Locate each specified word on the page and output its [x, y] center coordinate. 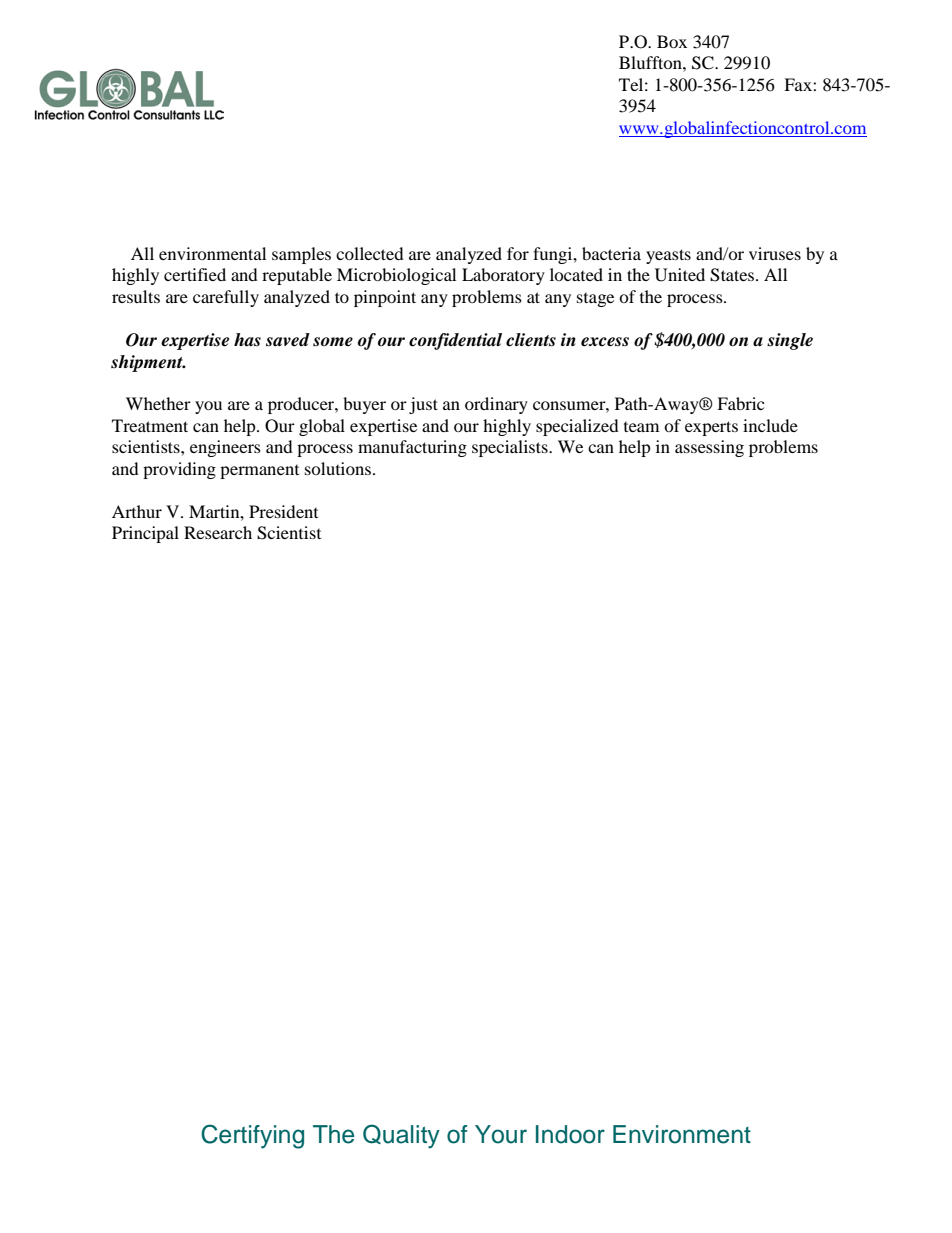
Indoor [570, 1134]
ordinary [496, 405]
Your [501, 1134]
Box [672, 41]
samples [301, 255]
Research [218, 532]
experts [711, 428]
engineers [225, 448]
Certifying [252, 1136]
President [283, 511]
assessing [709, 448]
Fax [799, 84]
